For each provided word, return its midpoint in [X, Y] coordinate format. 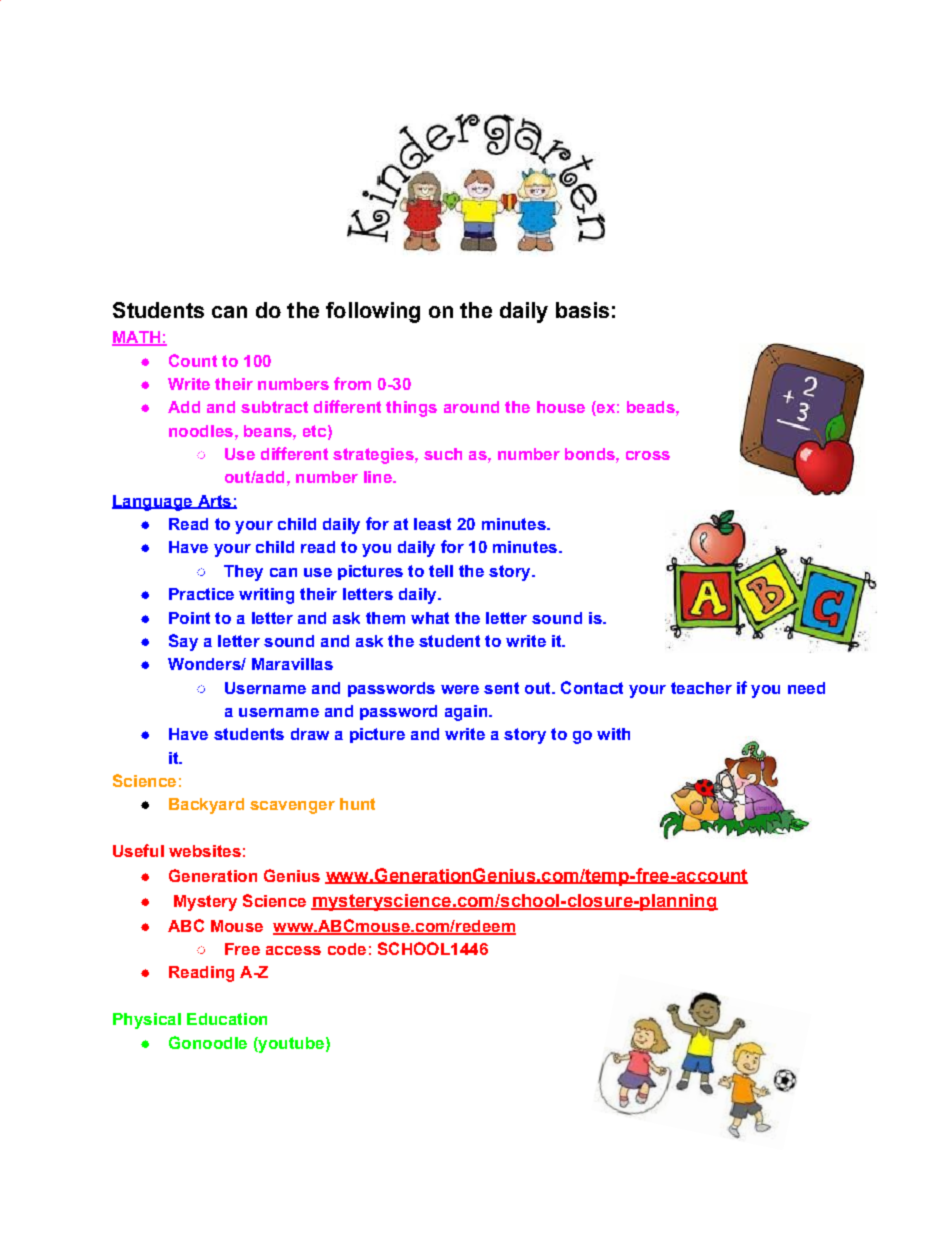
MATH [137, 338]
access [293, 950]
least [432, 524]
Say [183, 642]
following [373, 312]
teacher [701, 688]
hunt [357, 804]
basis [582, 310]
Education [227, 1019]
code [347, 949]
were [460, 689]
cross [648, 455]
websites [205, 851]
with [613, 734]
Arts [214, 502]
